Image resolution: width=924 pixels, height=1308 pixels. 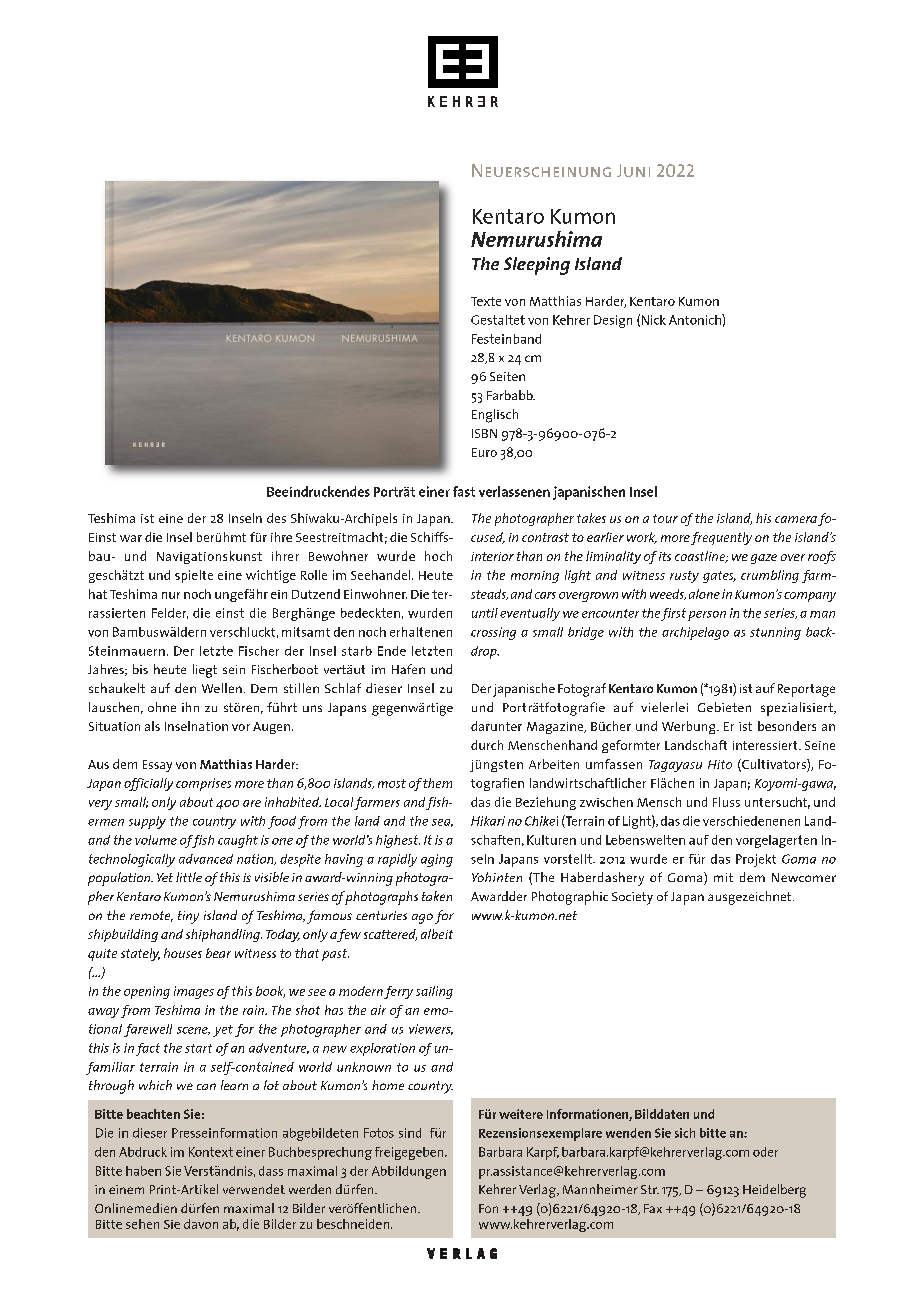 I want to click on camera, so click(x=797, y=521).
